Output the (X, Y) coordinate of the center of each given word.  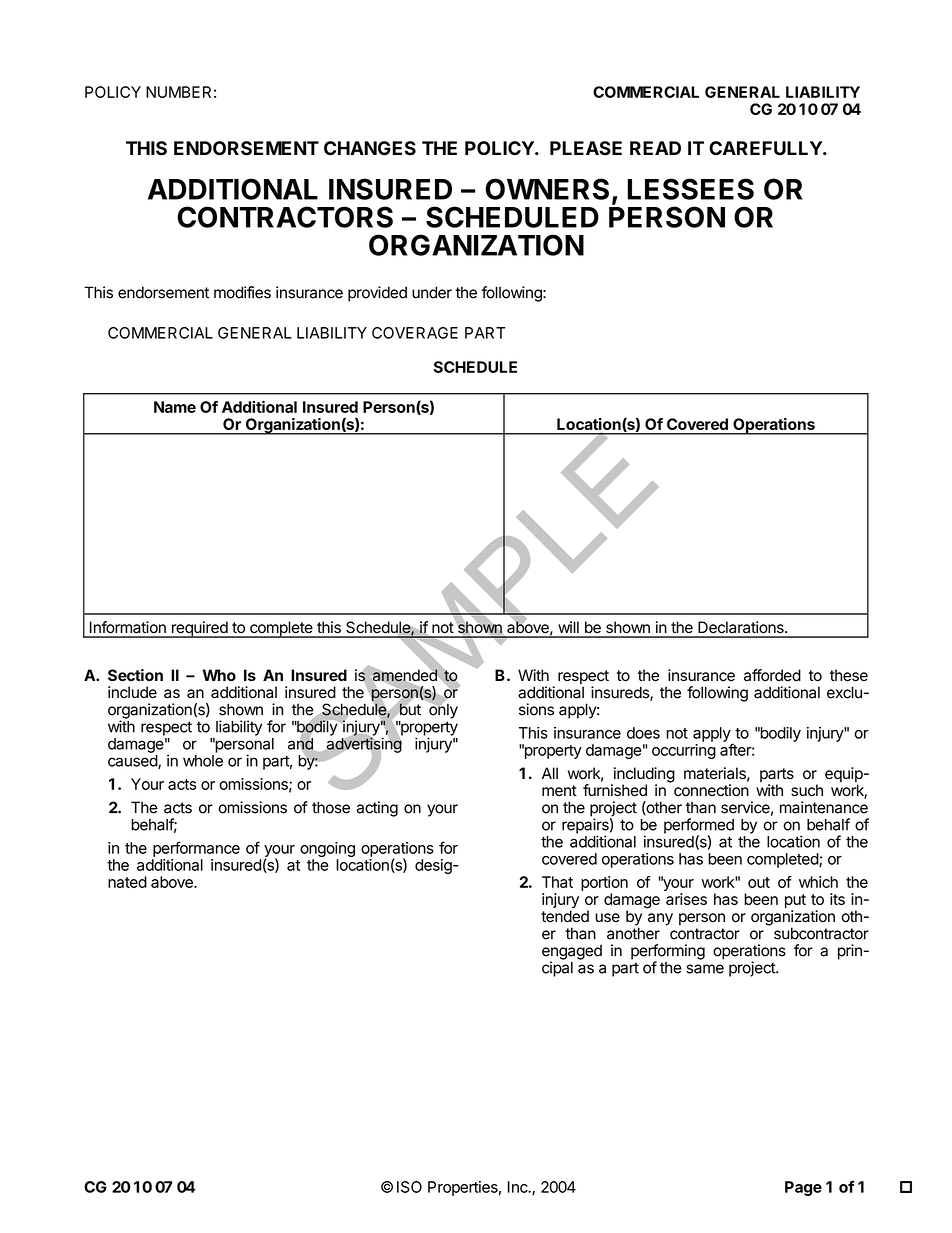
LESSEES (690, 189)
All (550, 773)
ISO (409, 1187)
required (199, 629)
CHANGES (370, 148)
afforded (772, 675)
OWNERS (547, 189)
